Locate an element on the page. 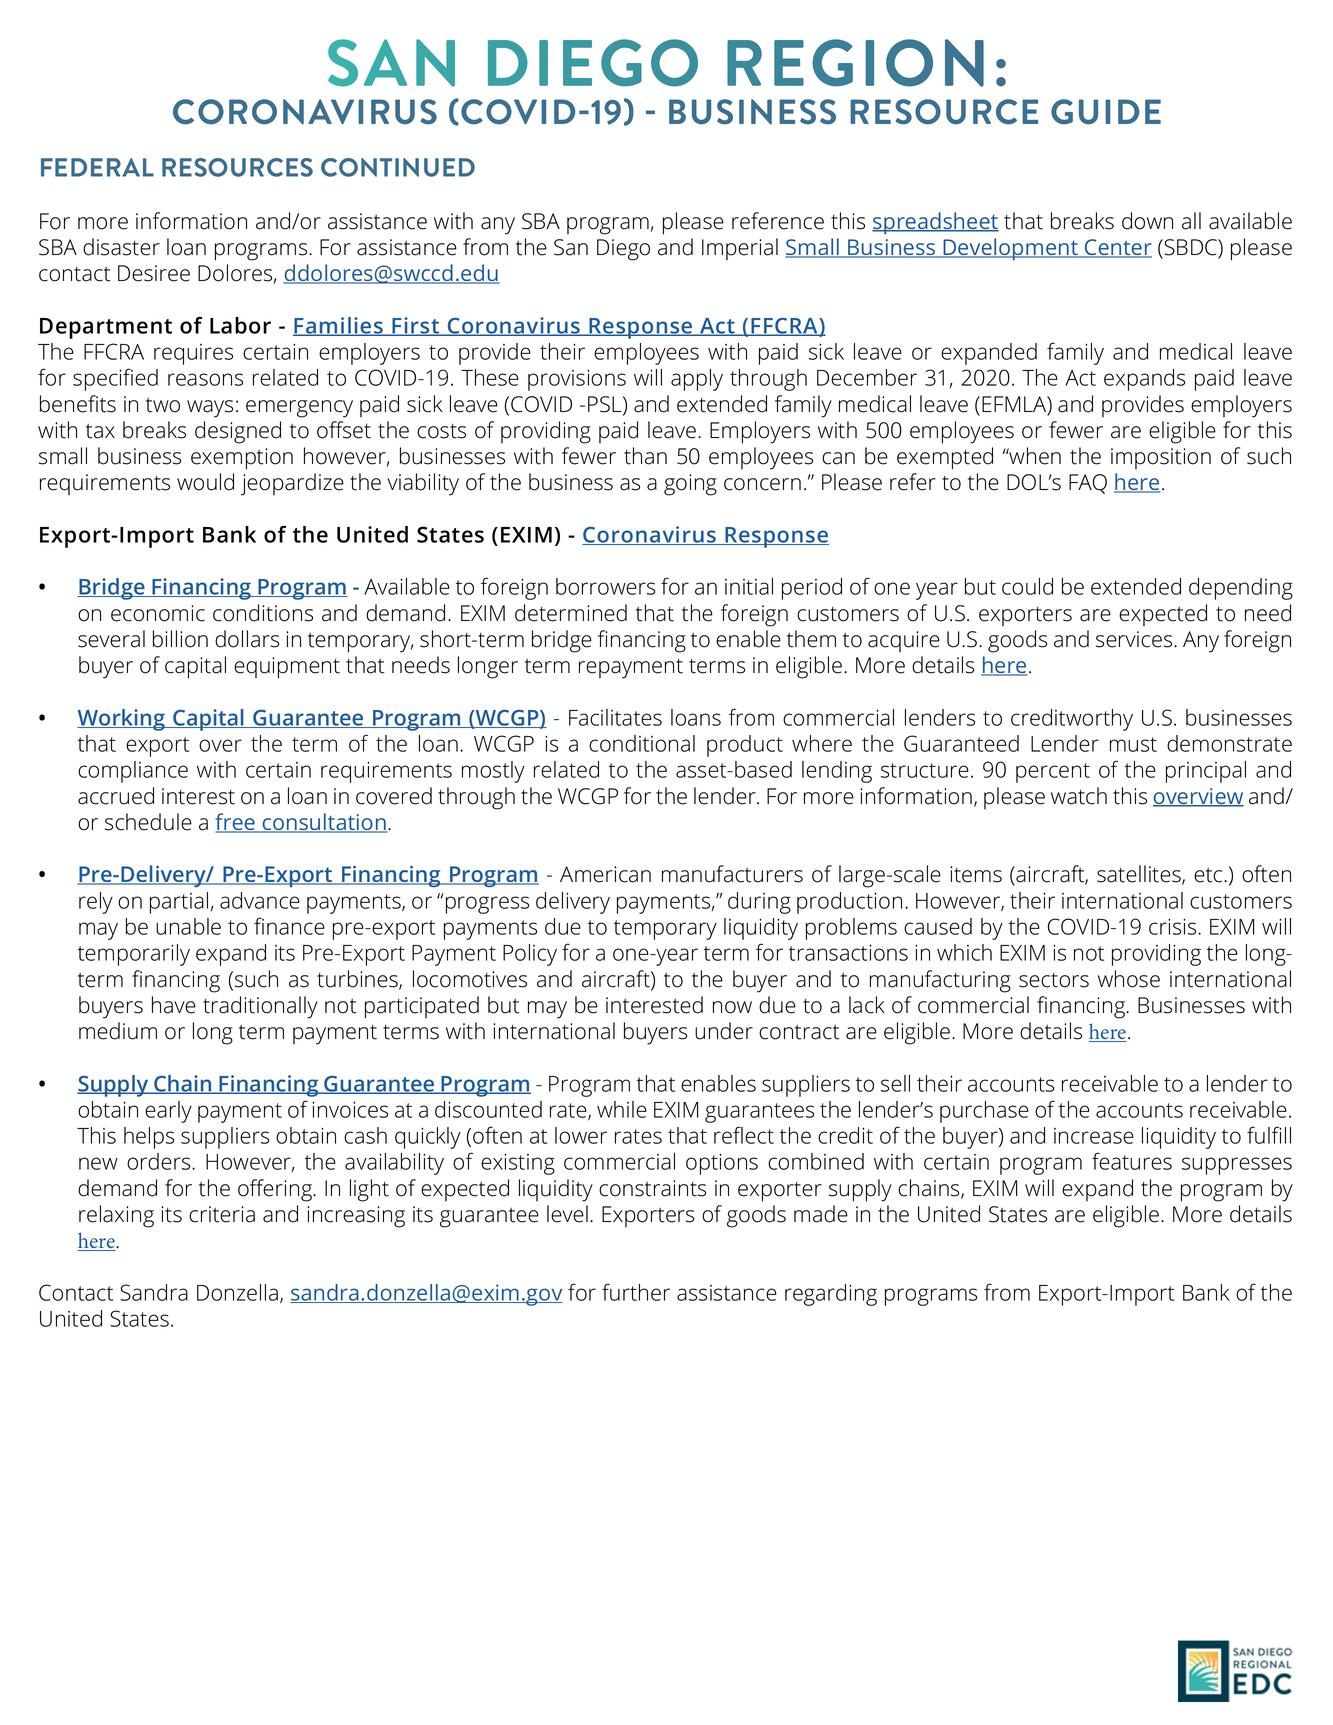  features is located at coordinates (1132, 1161).
